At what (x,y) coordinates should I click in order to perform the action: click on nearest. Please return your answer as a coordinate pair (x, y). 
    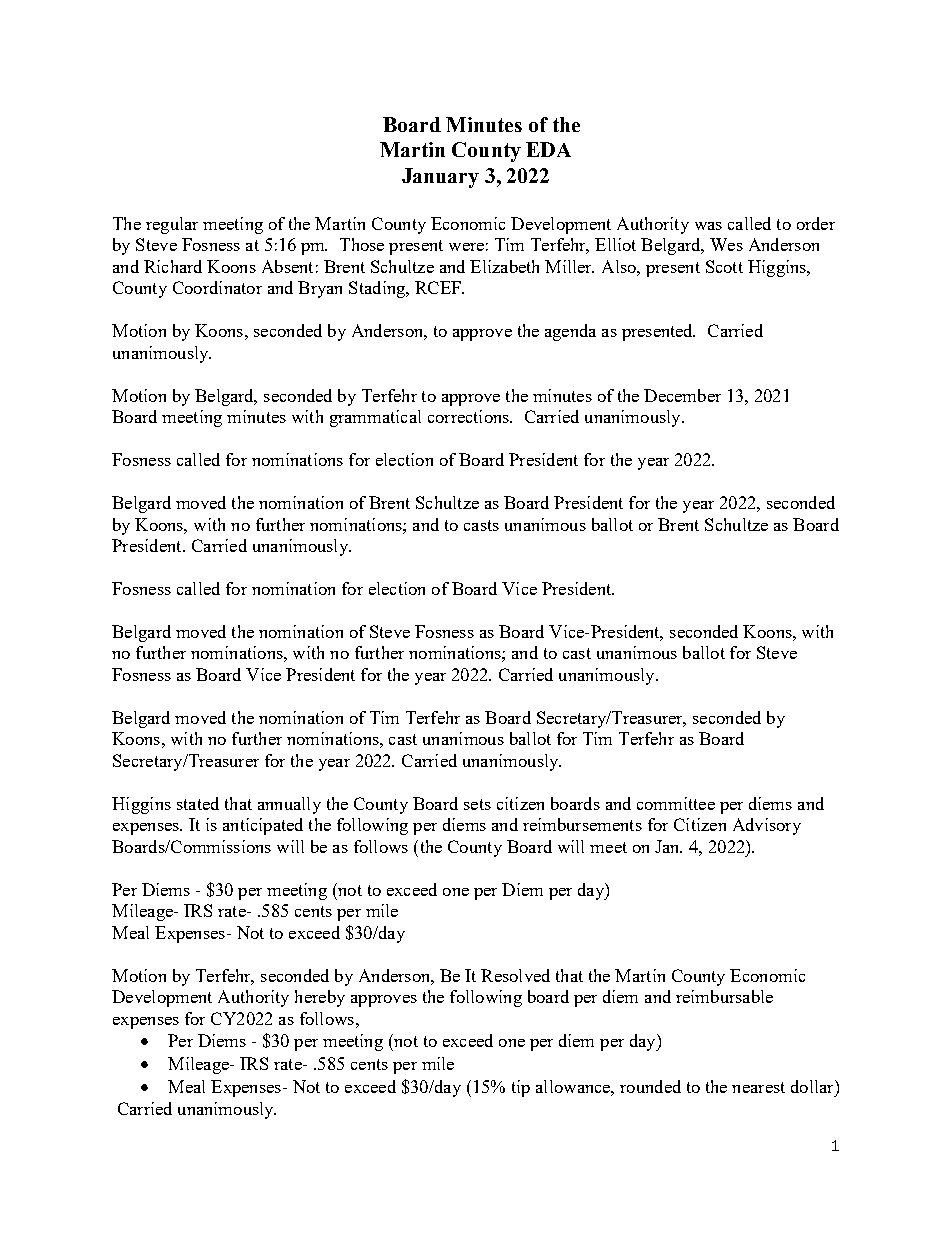
    Looking at the image, I should click on (758, 1087).
